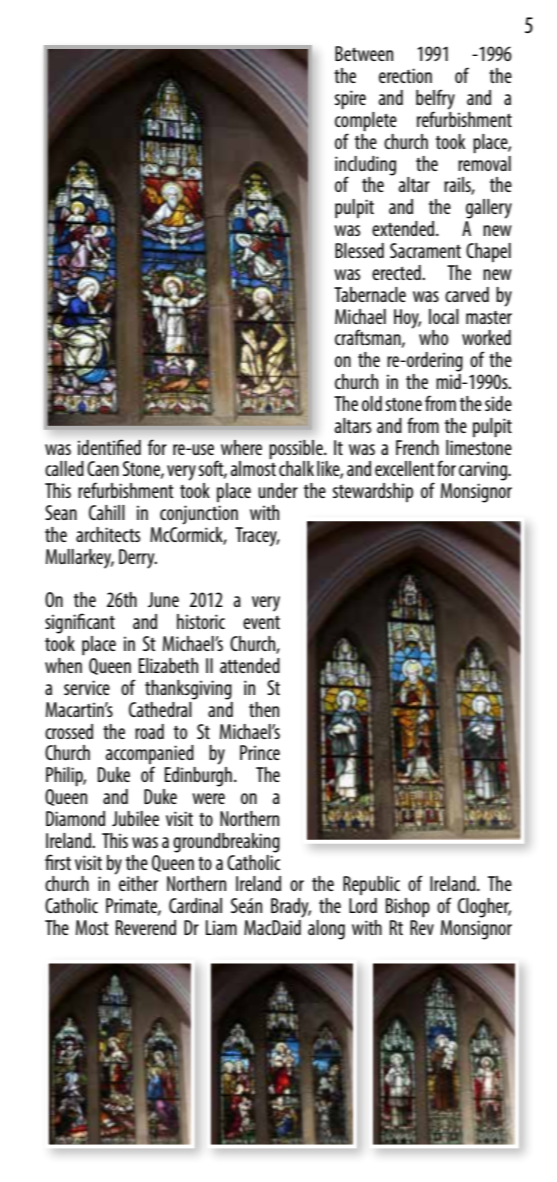  Describe the element at coordinates (364, 53) in the screenshot. I see `Between` at that location.
